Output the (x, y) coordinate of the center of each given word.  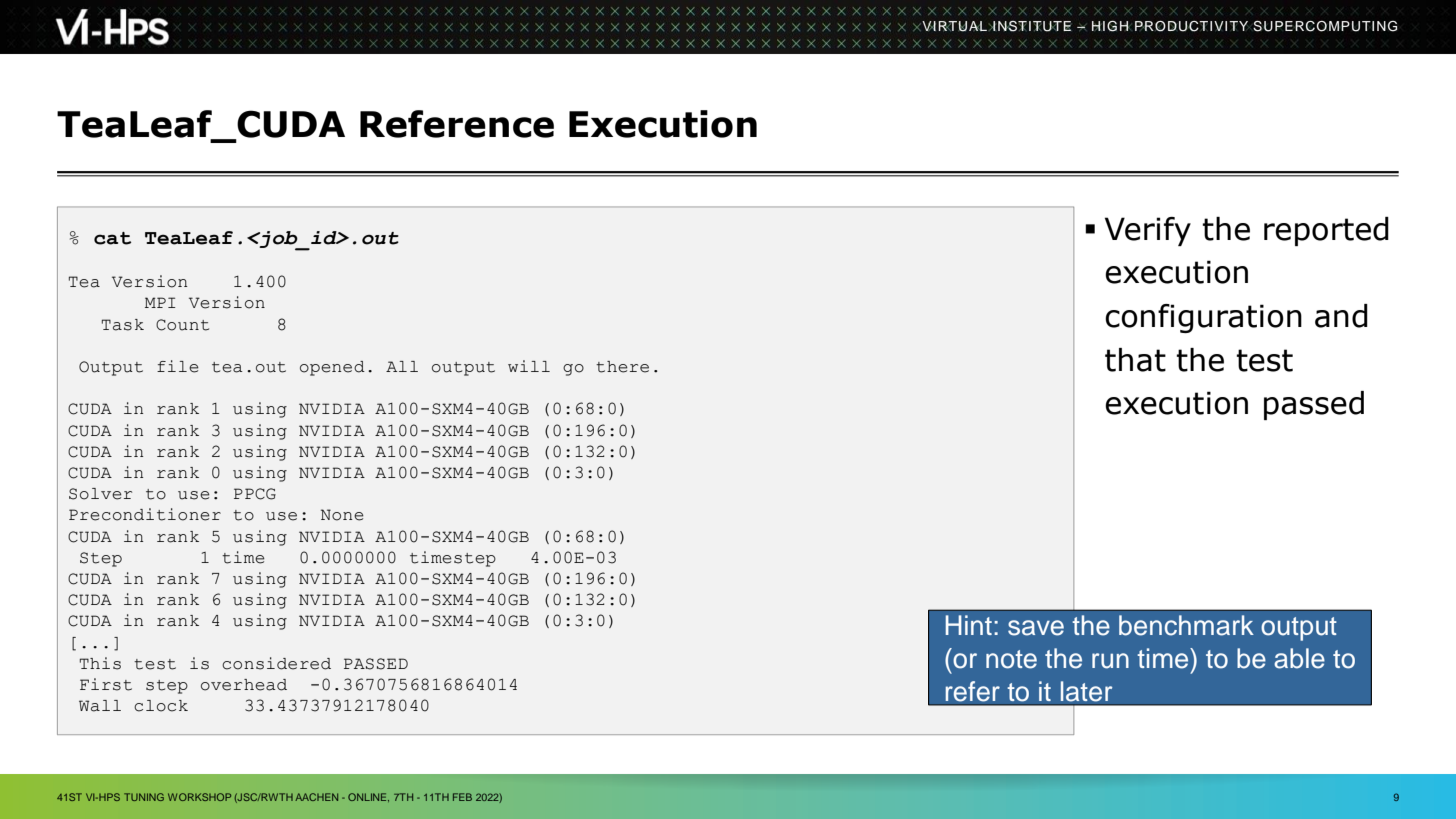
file (178, 366)
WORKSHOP (199, 797)
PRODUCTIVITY (1192, 26)
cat (112, 238)
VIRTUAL (953, 26)
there (622, 367)
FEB (462, 797)
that (1135, 360)
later (1086, 691)
